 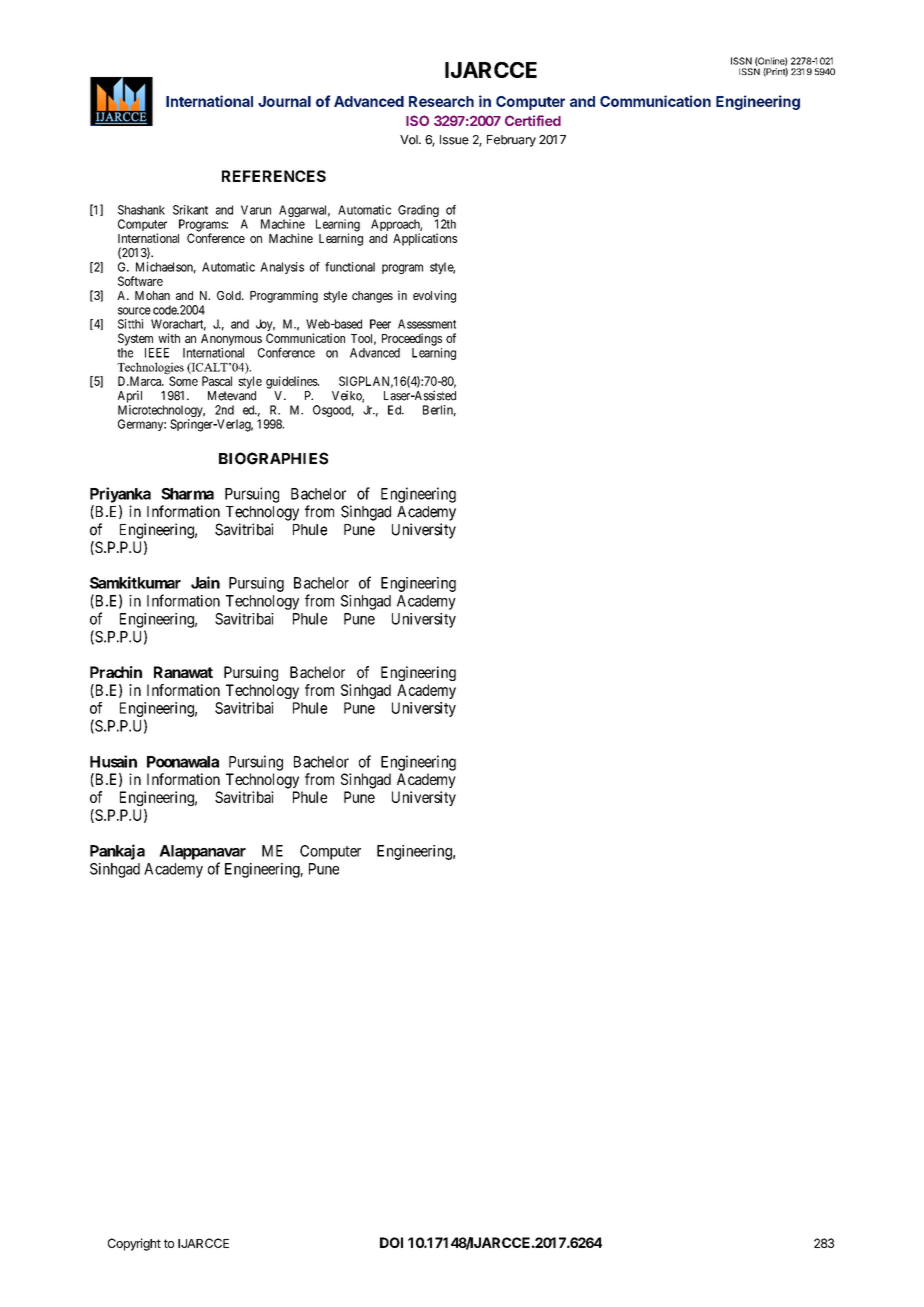 I want to click on BIOGRAPHIES, so click(x=273, y=458).
